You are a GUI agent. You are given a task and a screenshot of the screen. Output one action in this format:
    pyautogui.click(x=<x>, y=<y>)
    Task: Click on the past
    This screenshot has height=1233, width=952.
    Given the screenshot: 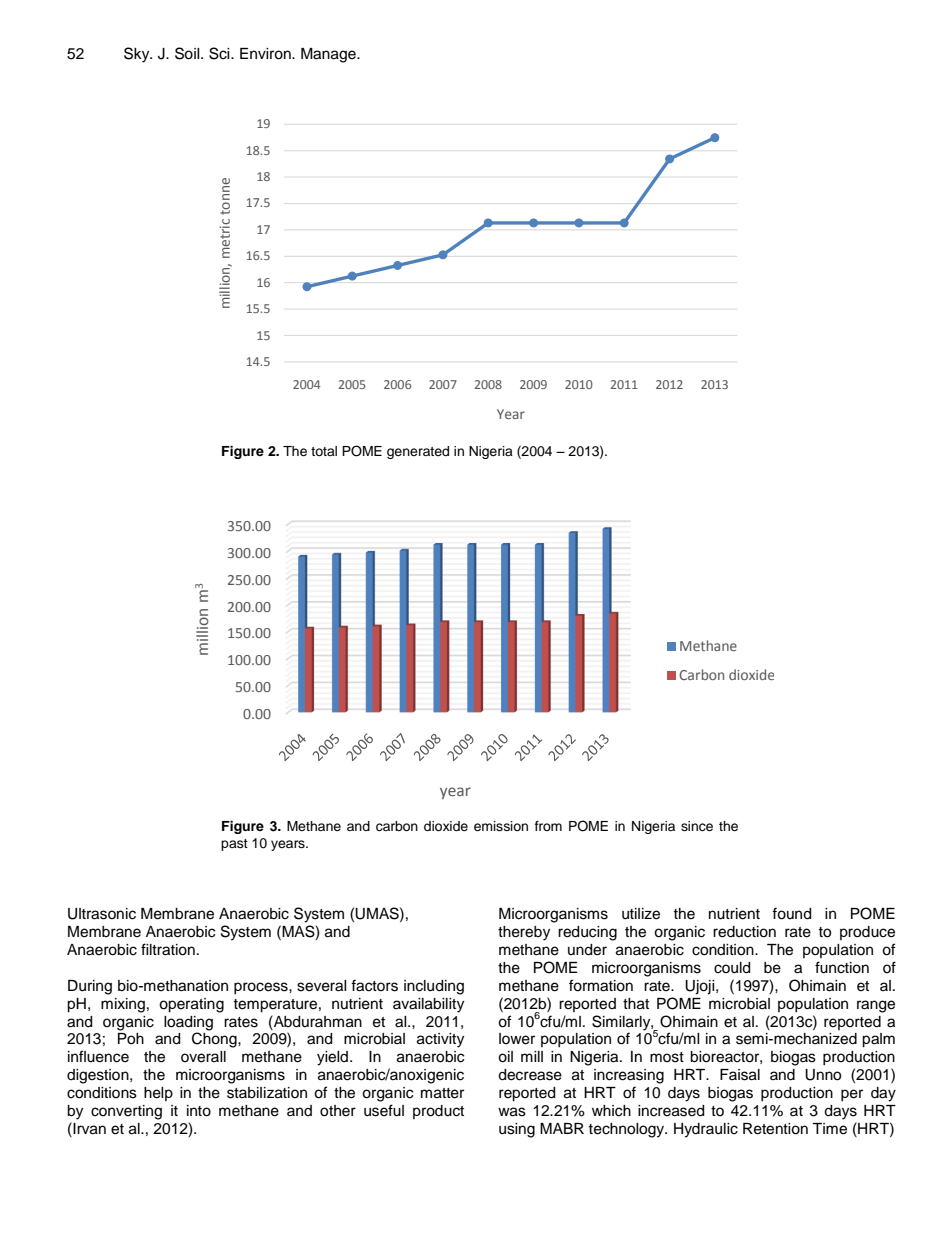 What is the action you would take?
    pyautogui.click(x=234, y=845)
